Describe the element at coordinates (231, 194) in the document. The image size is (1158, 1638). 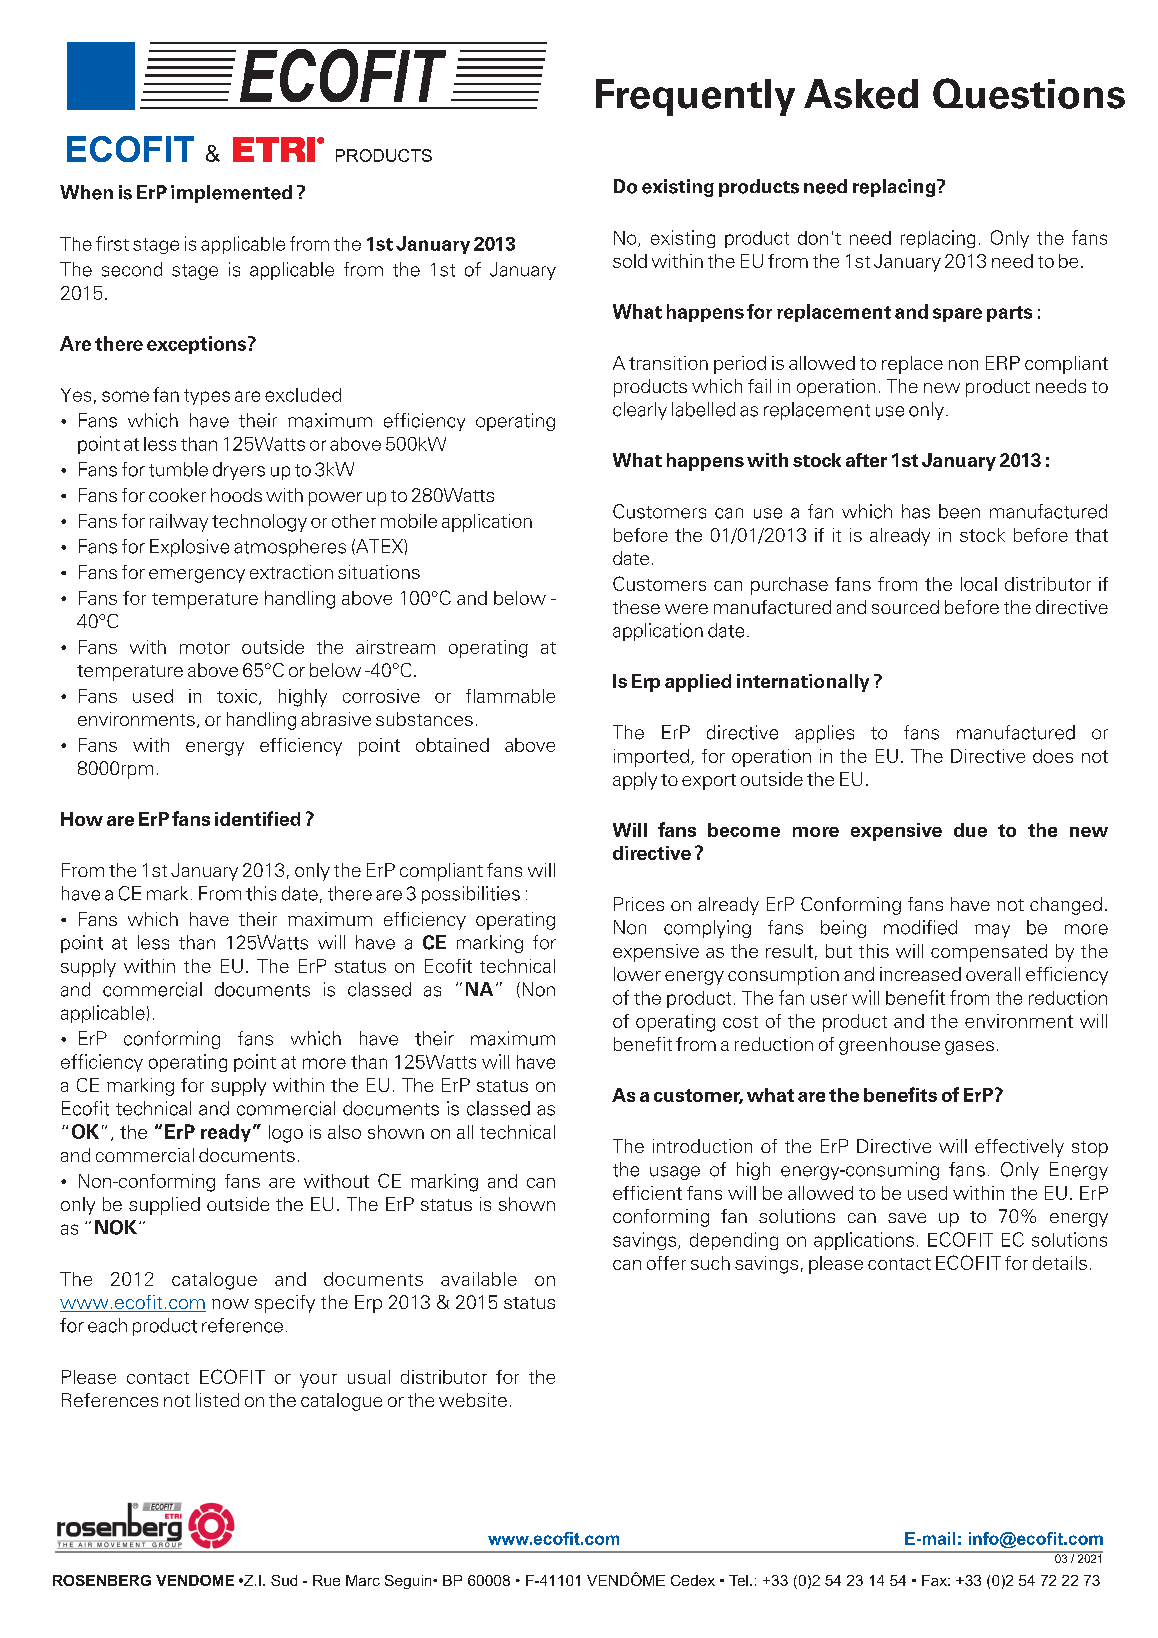
I see `implemented` at that location.
